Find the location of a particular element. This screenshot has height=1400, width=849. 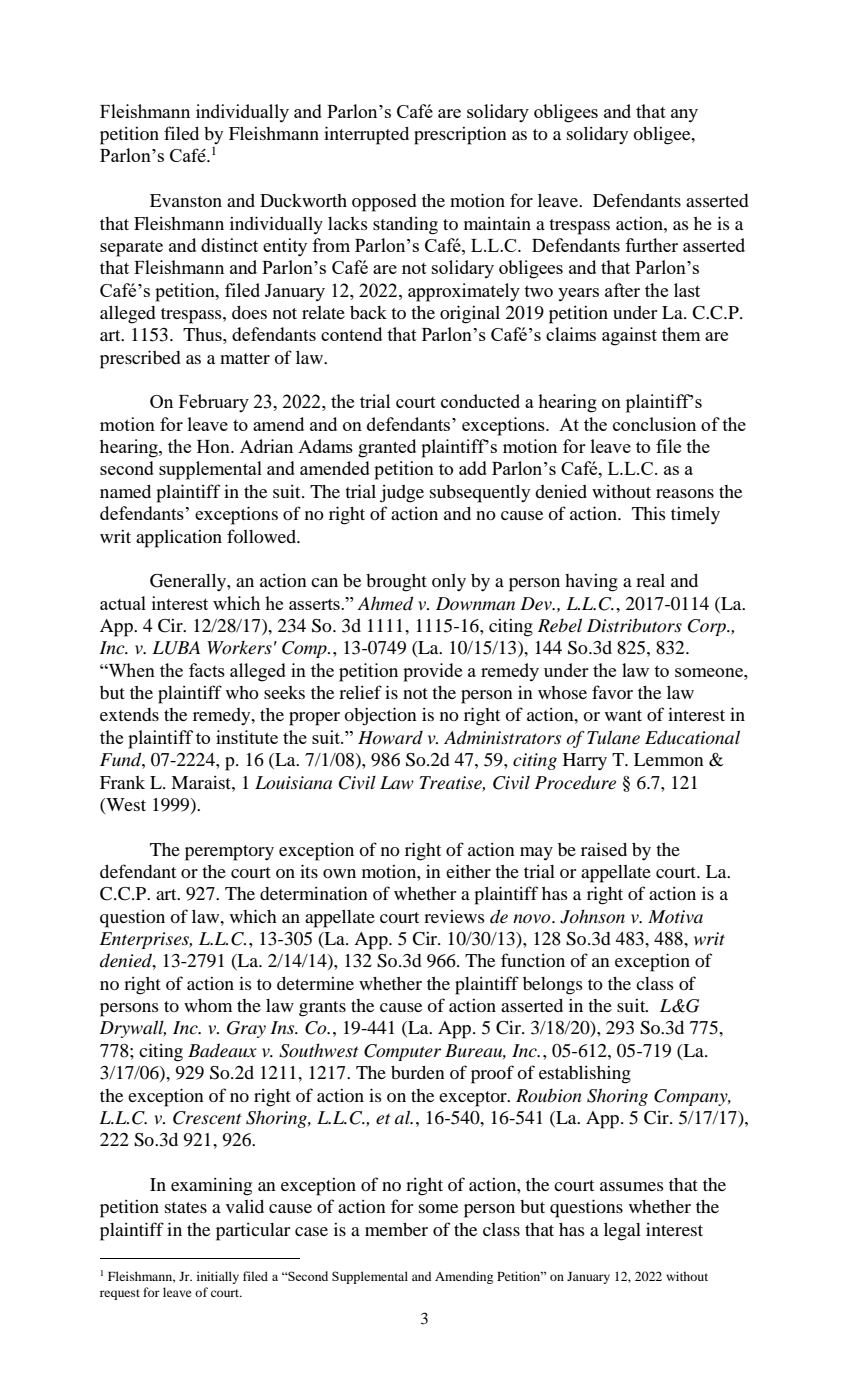

member is located at coordinates (396, 1229).
